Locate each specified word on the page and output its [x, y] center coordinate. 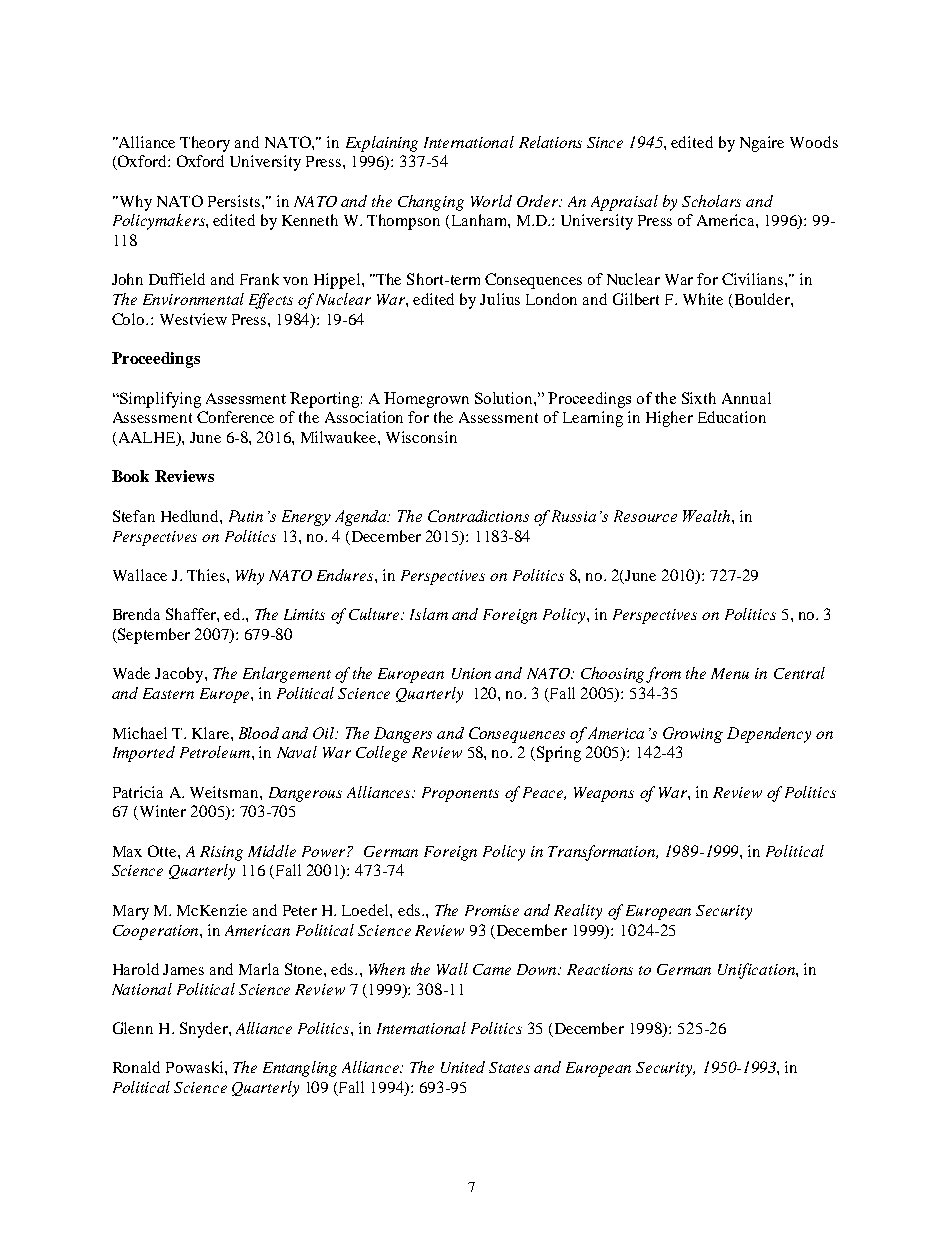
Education [732, 417]
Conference [235, 417]
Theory [205, 144]
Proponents [460, 794]
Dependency [769, 735]
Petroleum [216, 752]
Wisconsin [421, 437]
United [463, 1067]
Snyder [205, 1030]
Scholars [711, 201]
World [491, 201]
